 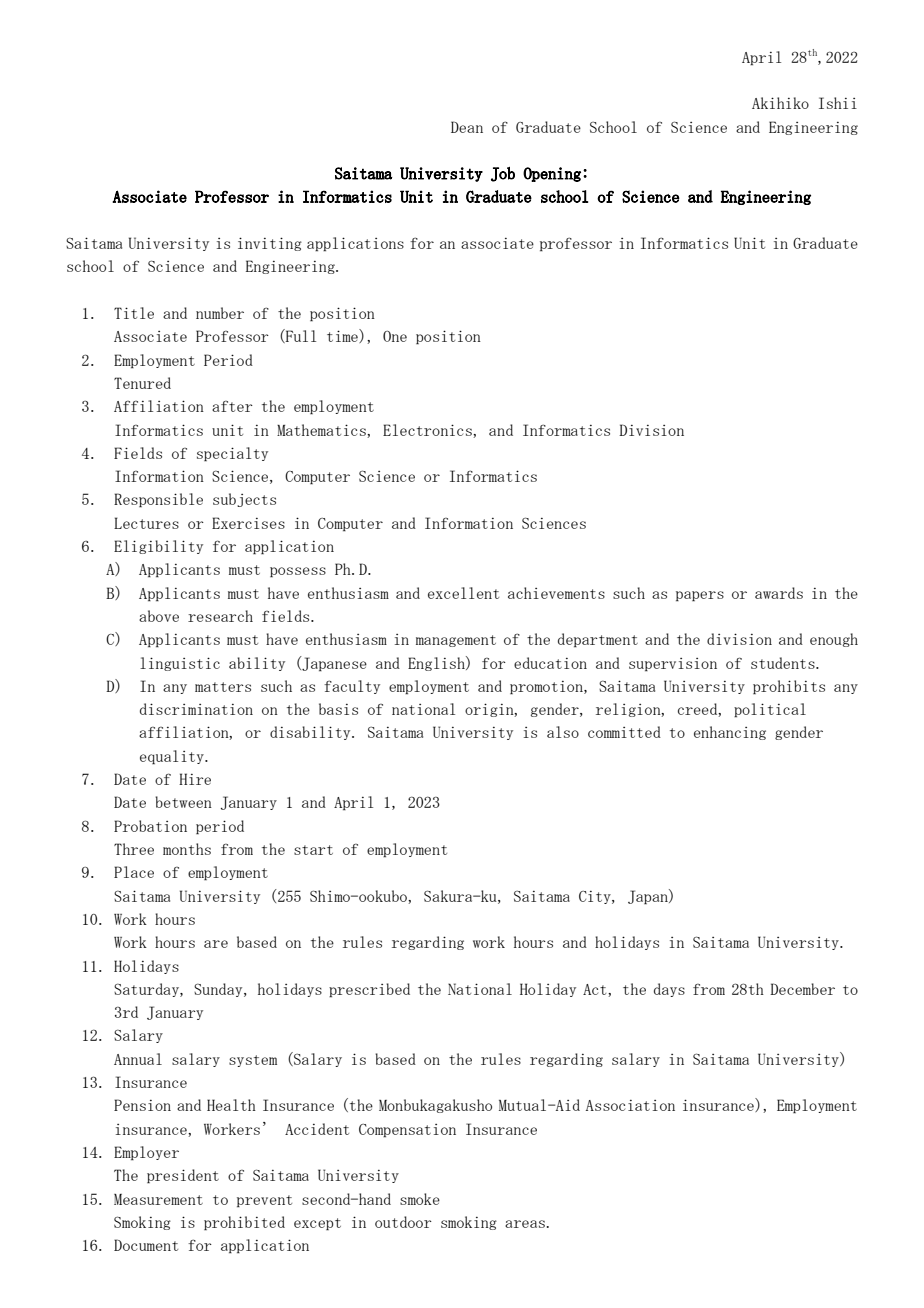 What do you see at coordinates (270, 244) in the screenshot?
I see `inviting` at bounding box center [270, 244].
